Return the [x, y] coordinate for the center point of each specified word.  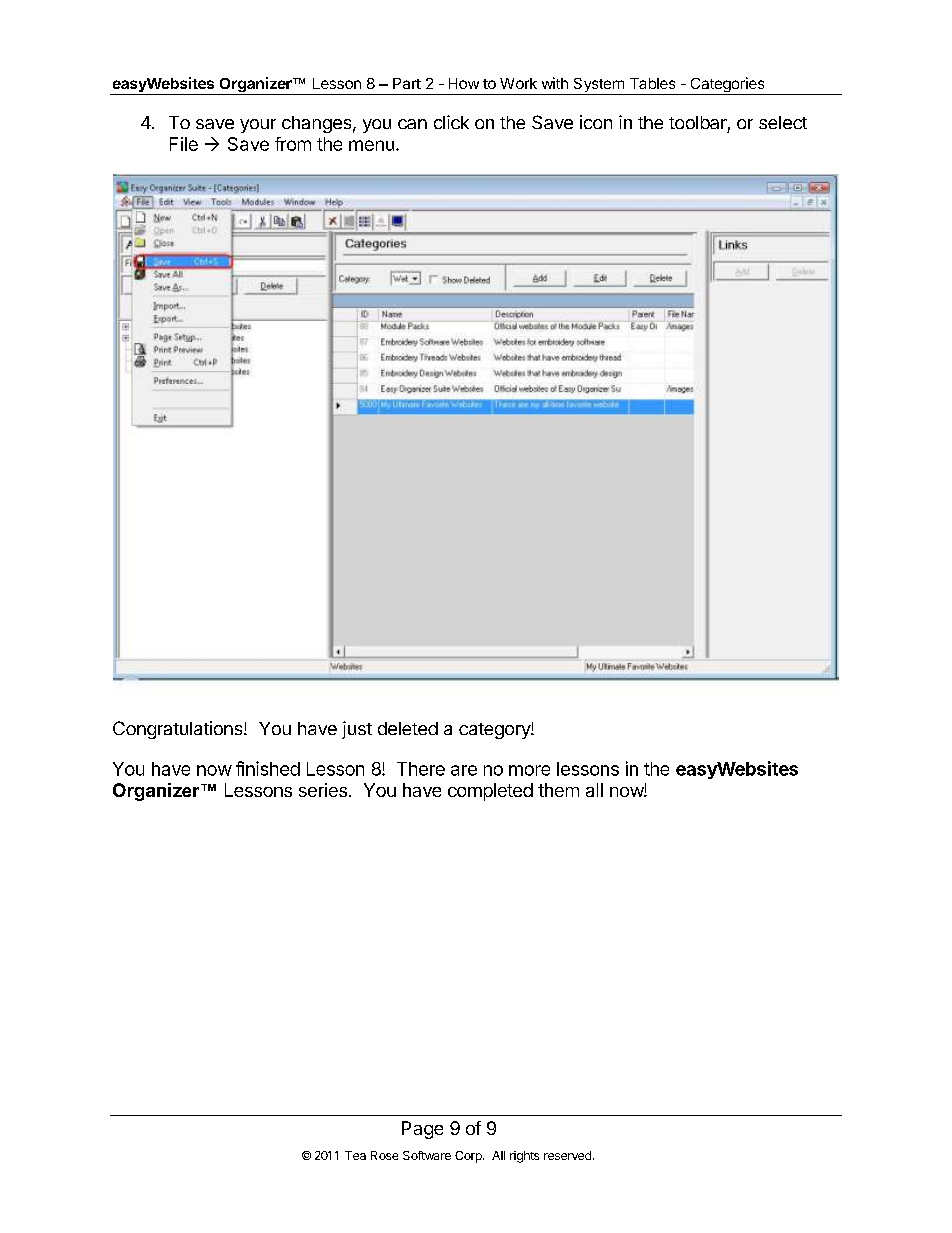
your [258, 126]
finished [268, 768]
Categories [727, 86]
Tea [355, 1155]
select [783, 122]
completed [490, 792]
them [558, 790]
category [495, 731]
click [451, 122]
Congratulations [179, 730]
